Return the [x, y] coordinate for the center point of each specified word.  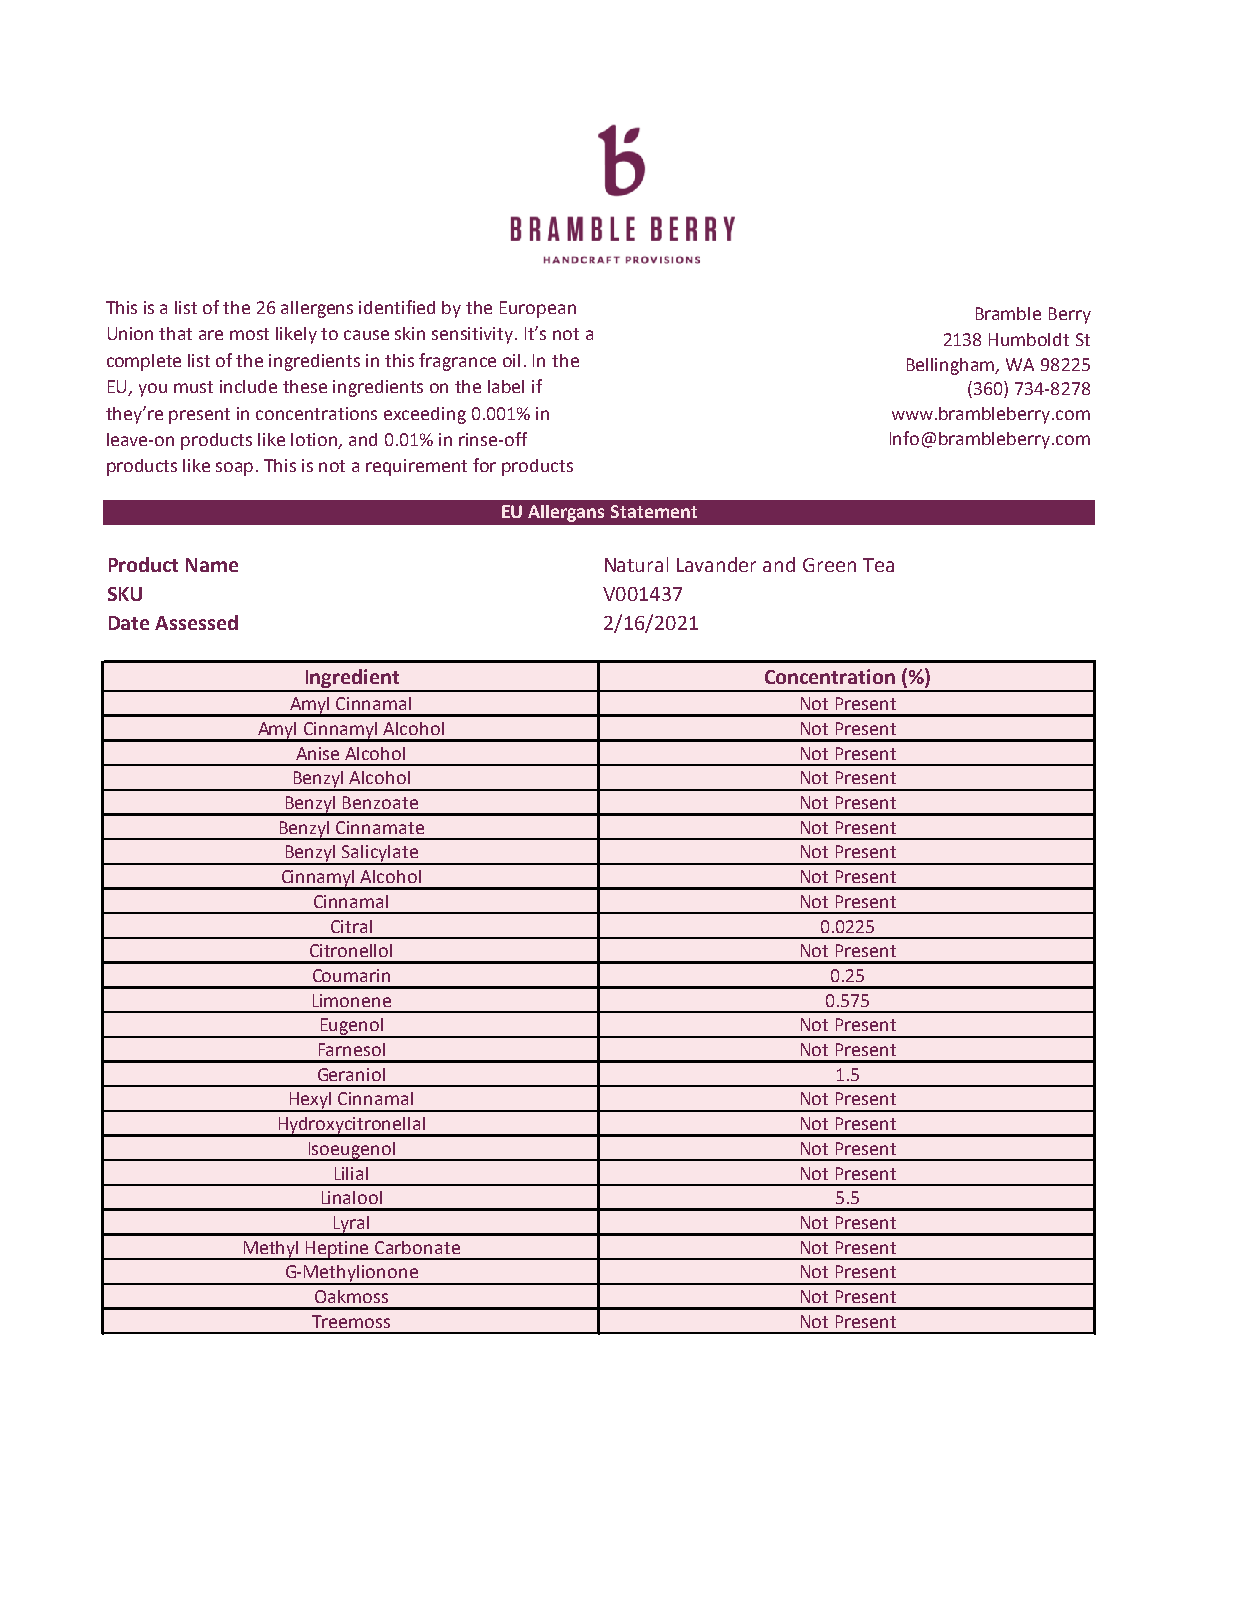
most [249, 334]
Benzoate [380, 802]
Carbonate [417, 1247]
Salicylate [380, 854]
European [538, 309]
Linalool [352, 1197]
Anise [317, 753]
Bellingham [952, 366]
